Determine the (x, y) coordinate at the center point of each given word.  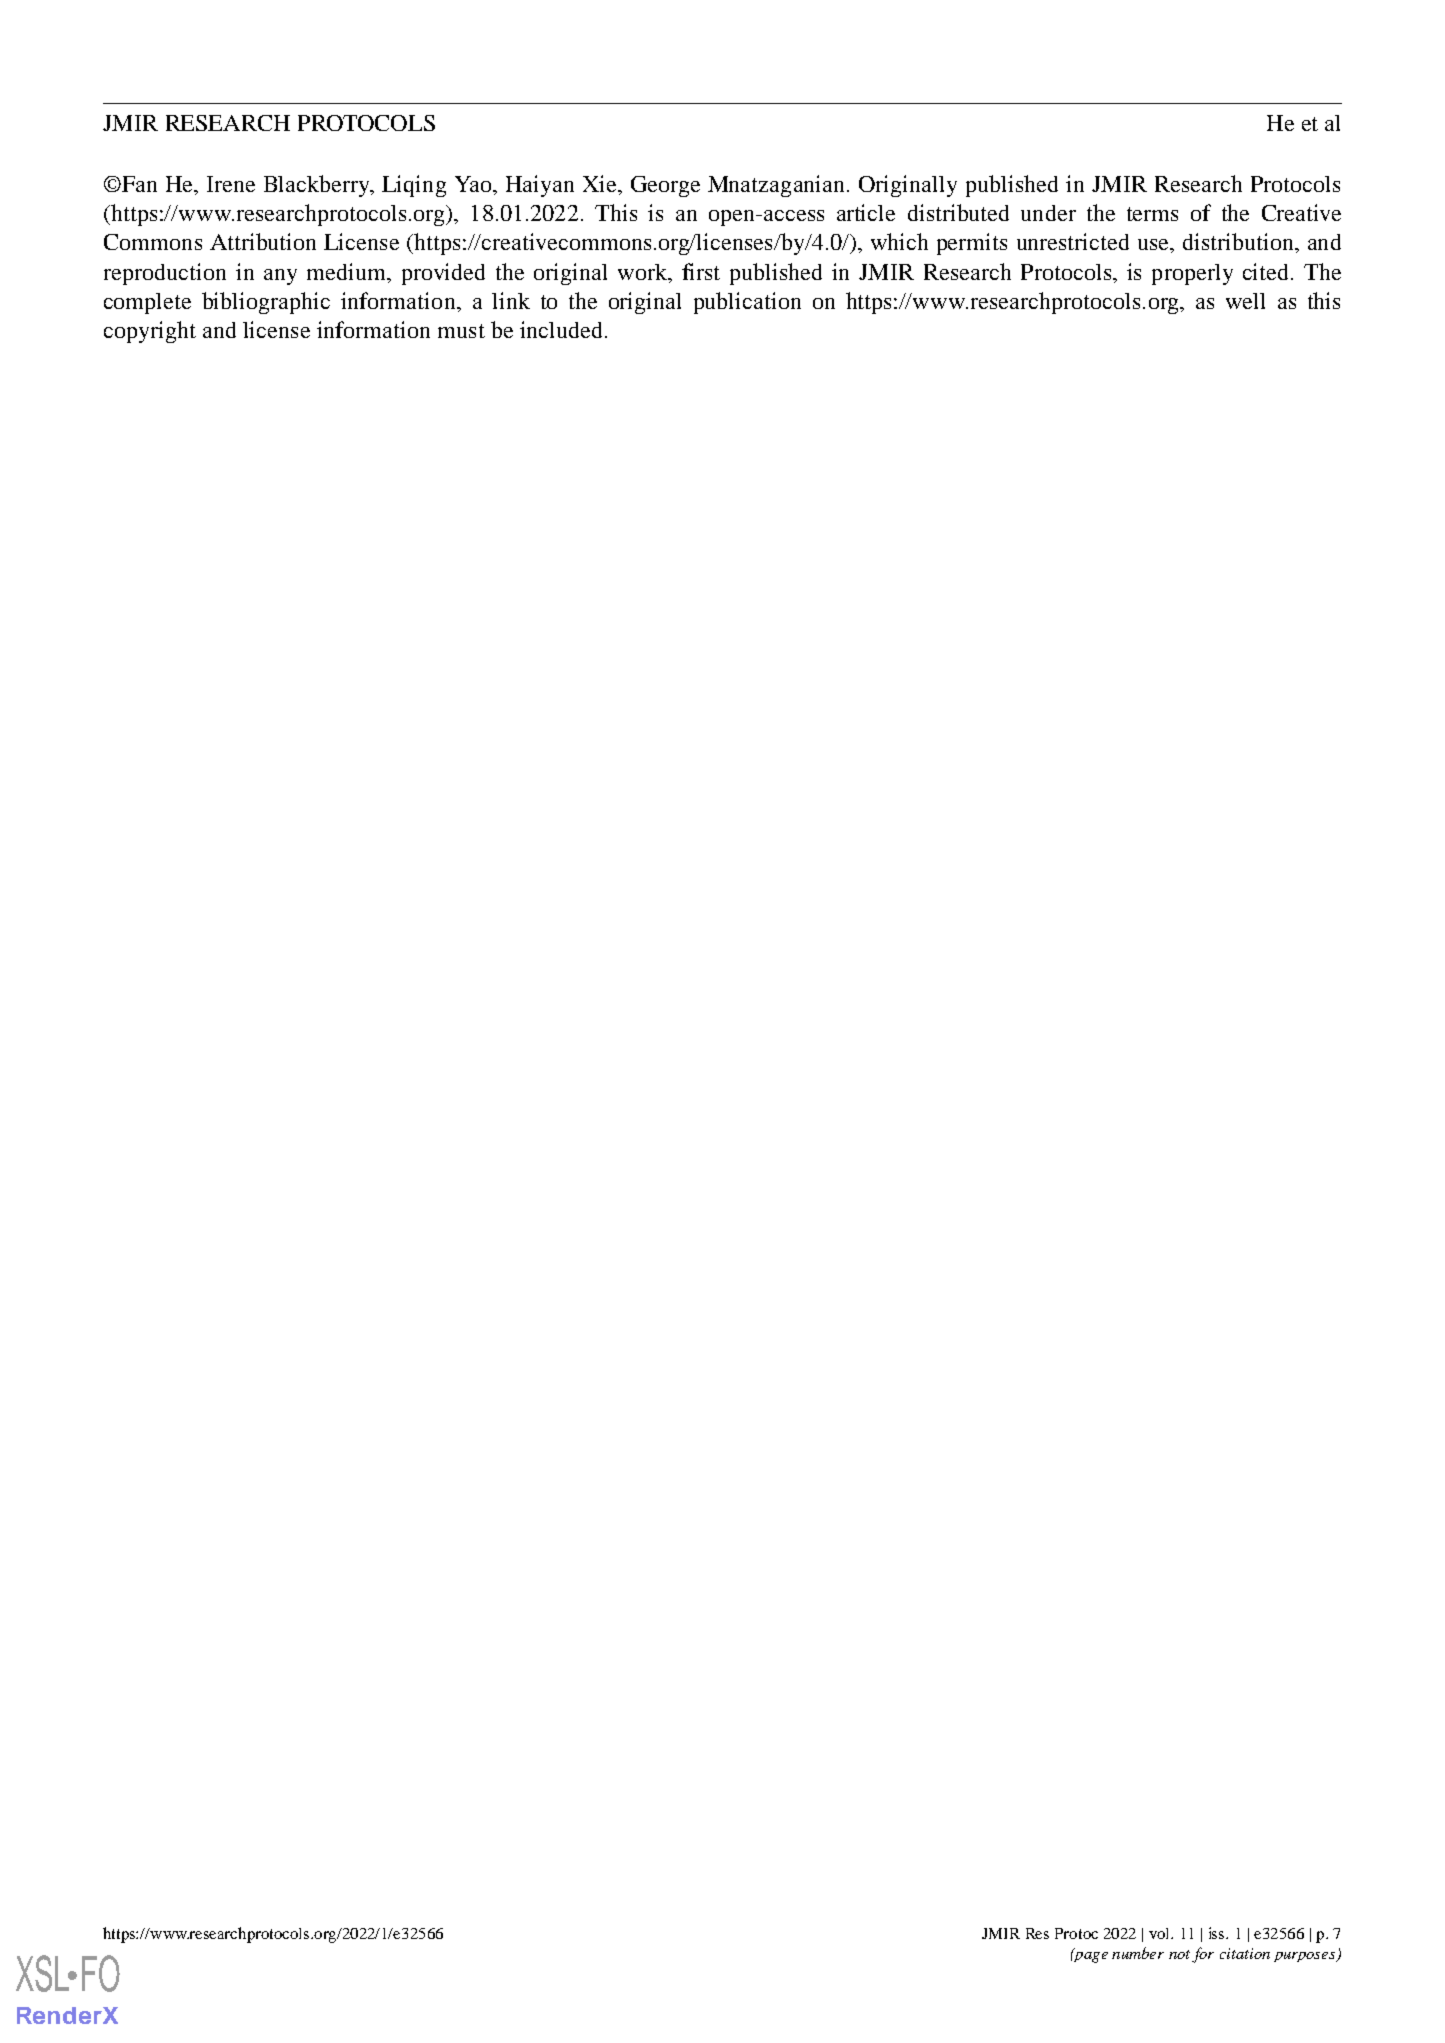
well (1245, 301)
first (701, 271)
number (1138, 1953)
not (1179, 1954)
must (461, 331)
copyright (150, 332)
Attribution (263, 241)
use (1154, 244)
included (561, 329)
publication (747, 303)
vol (1160, 1933)
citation (1245, 1953)
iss (1218, 1933)
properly (1192, 274)
